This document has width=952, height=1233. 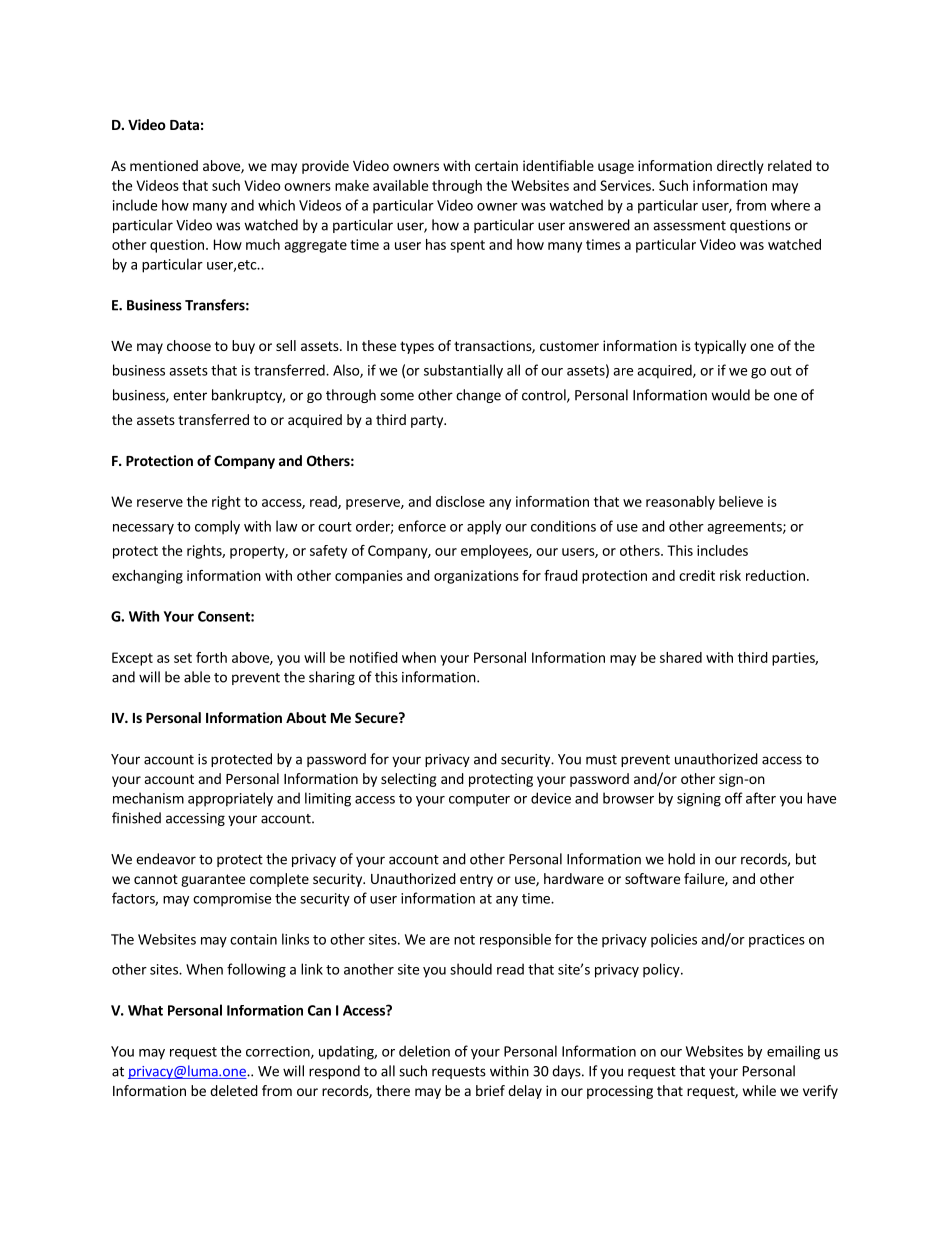 I want to click on substantially, so click(x=463, y=371).
